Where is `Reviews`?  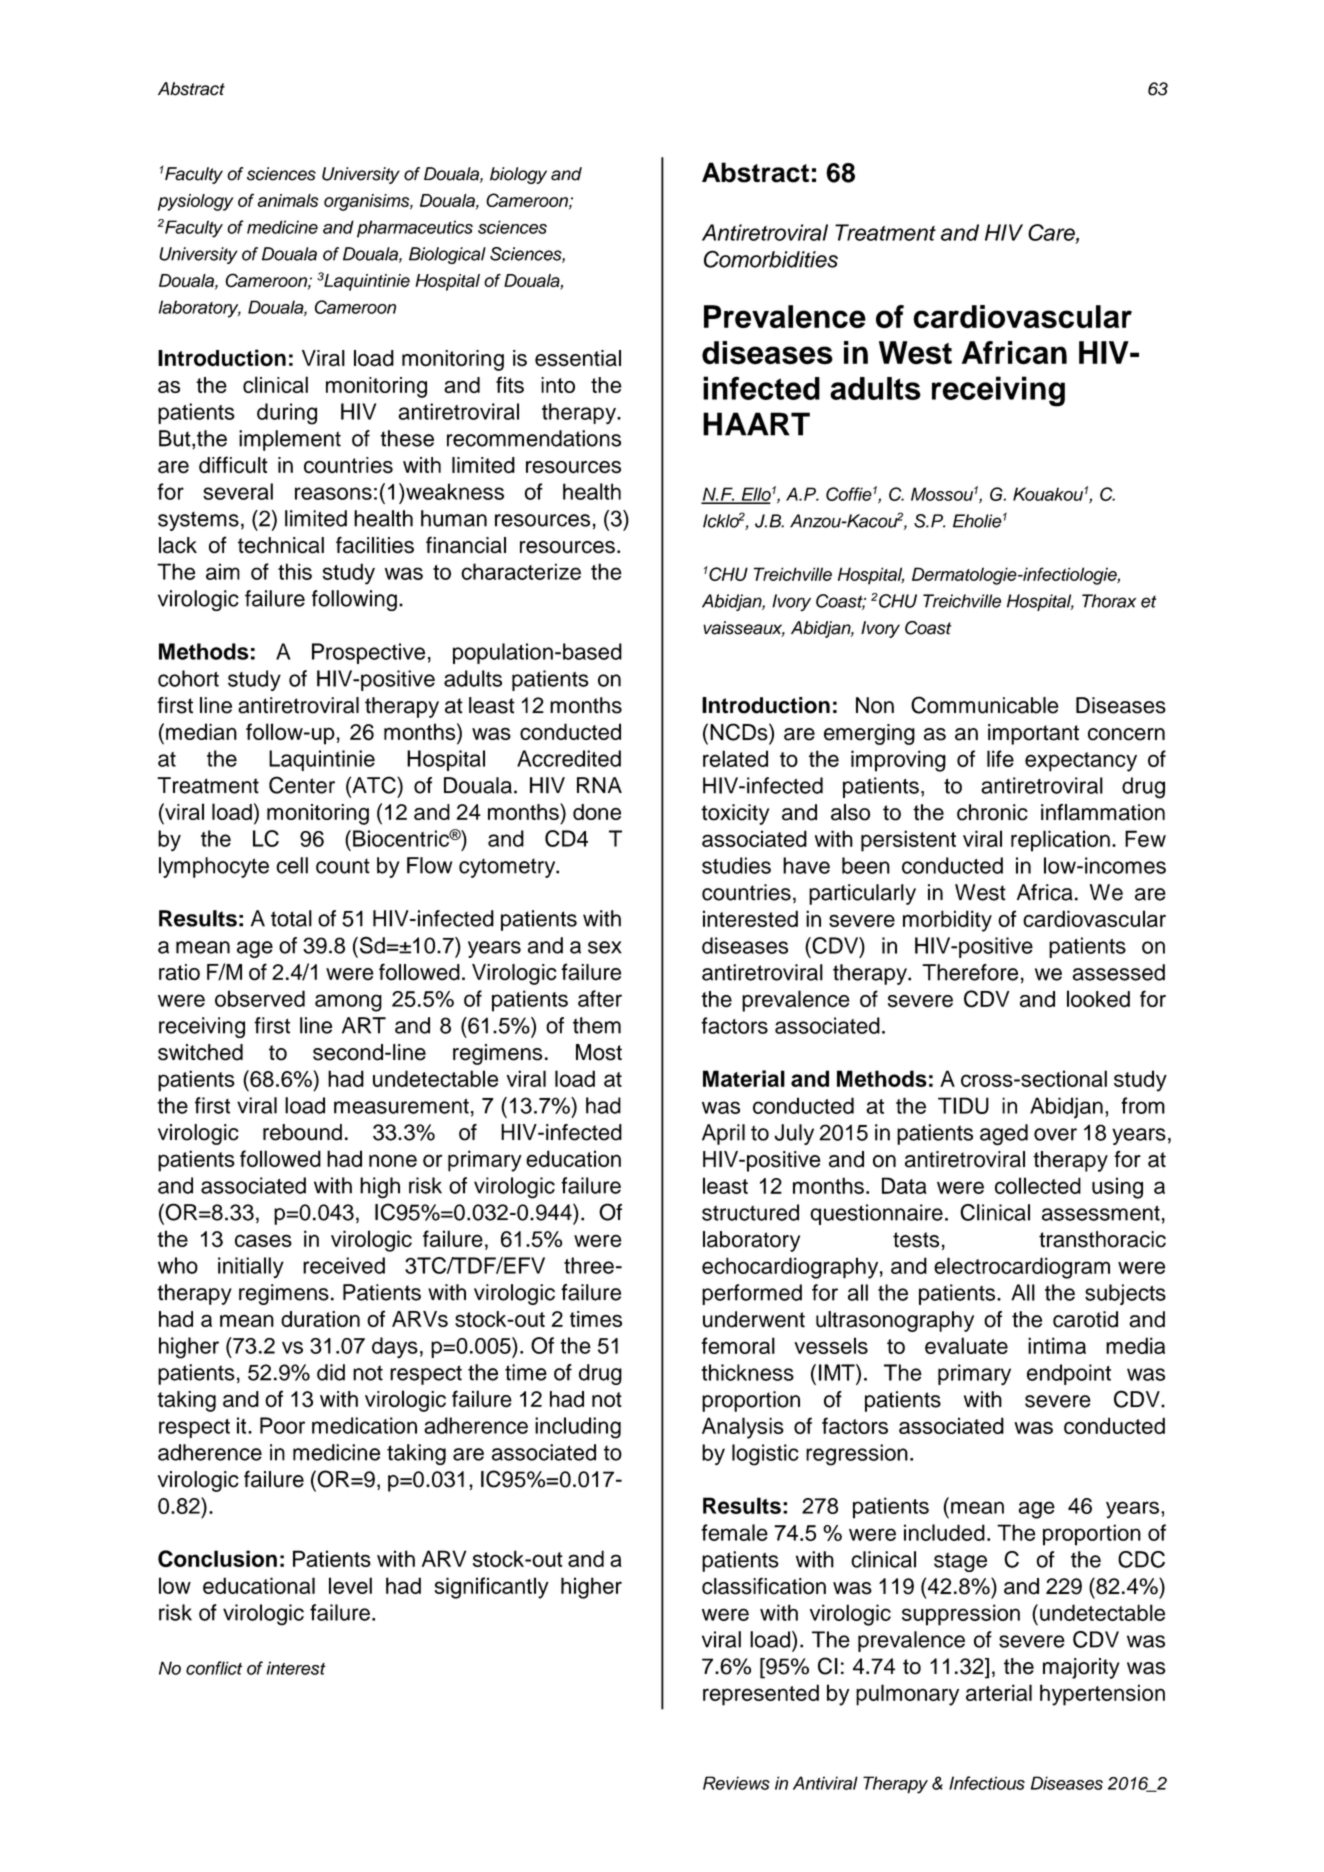 Reviews is located at coordinates (736, 1783).
